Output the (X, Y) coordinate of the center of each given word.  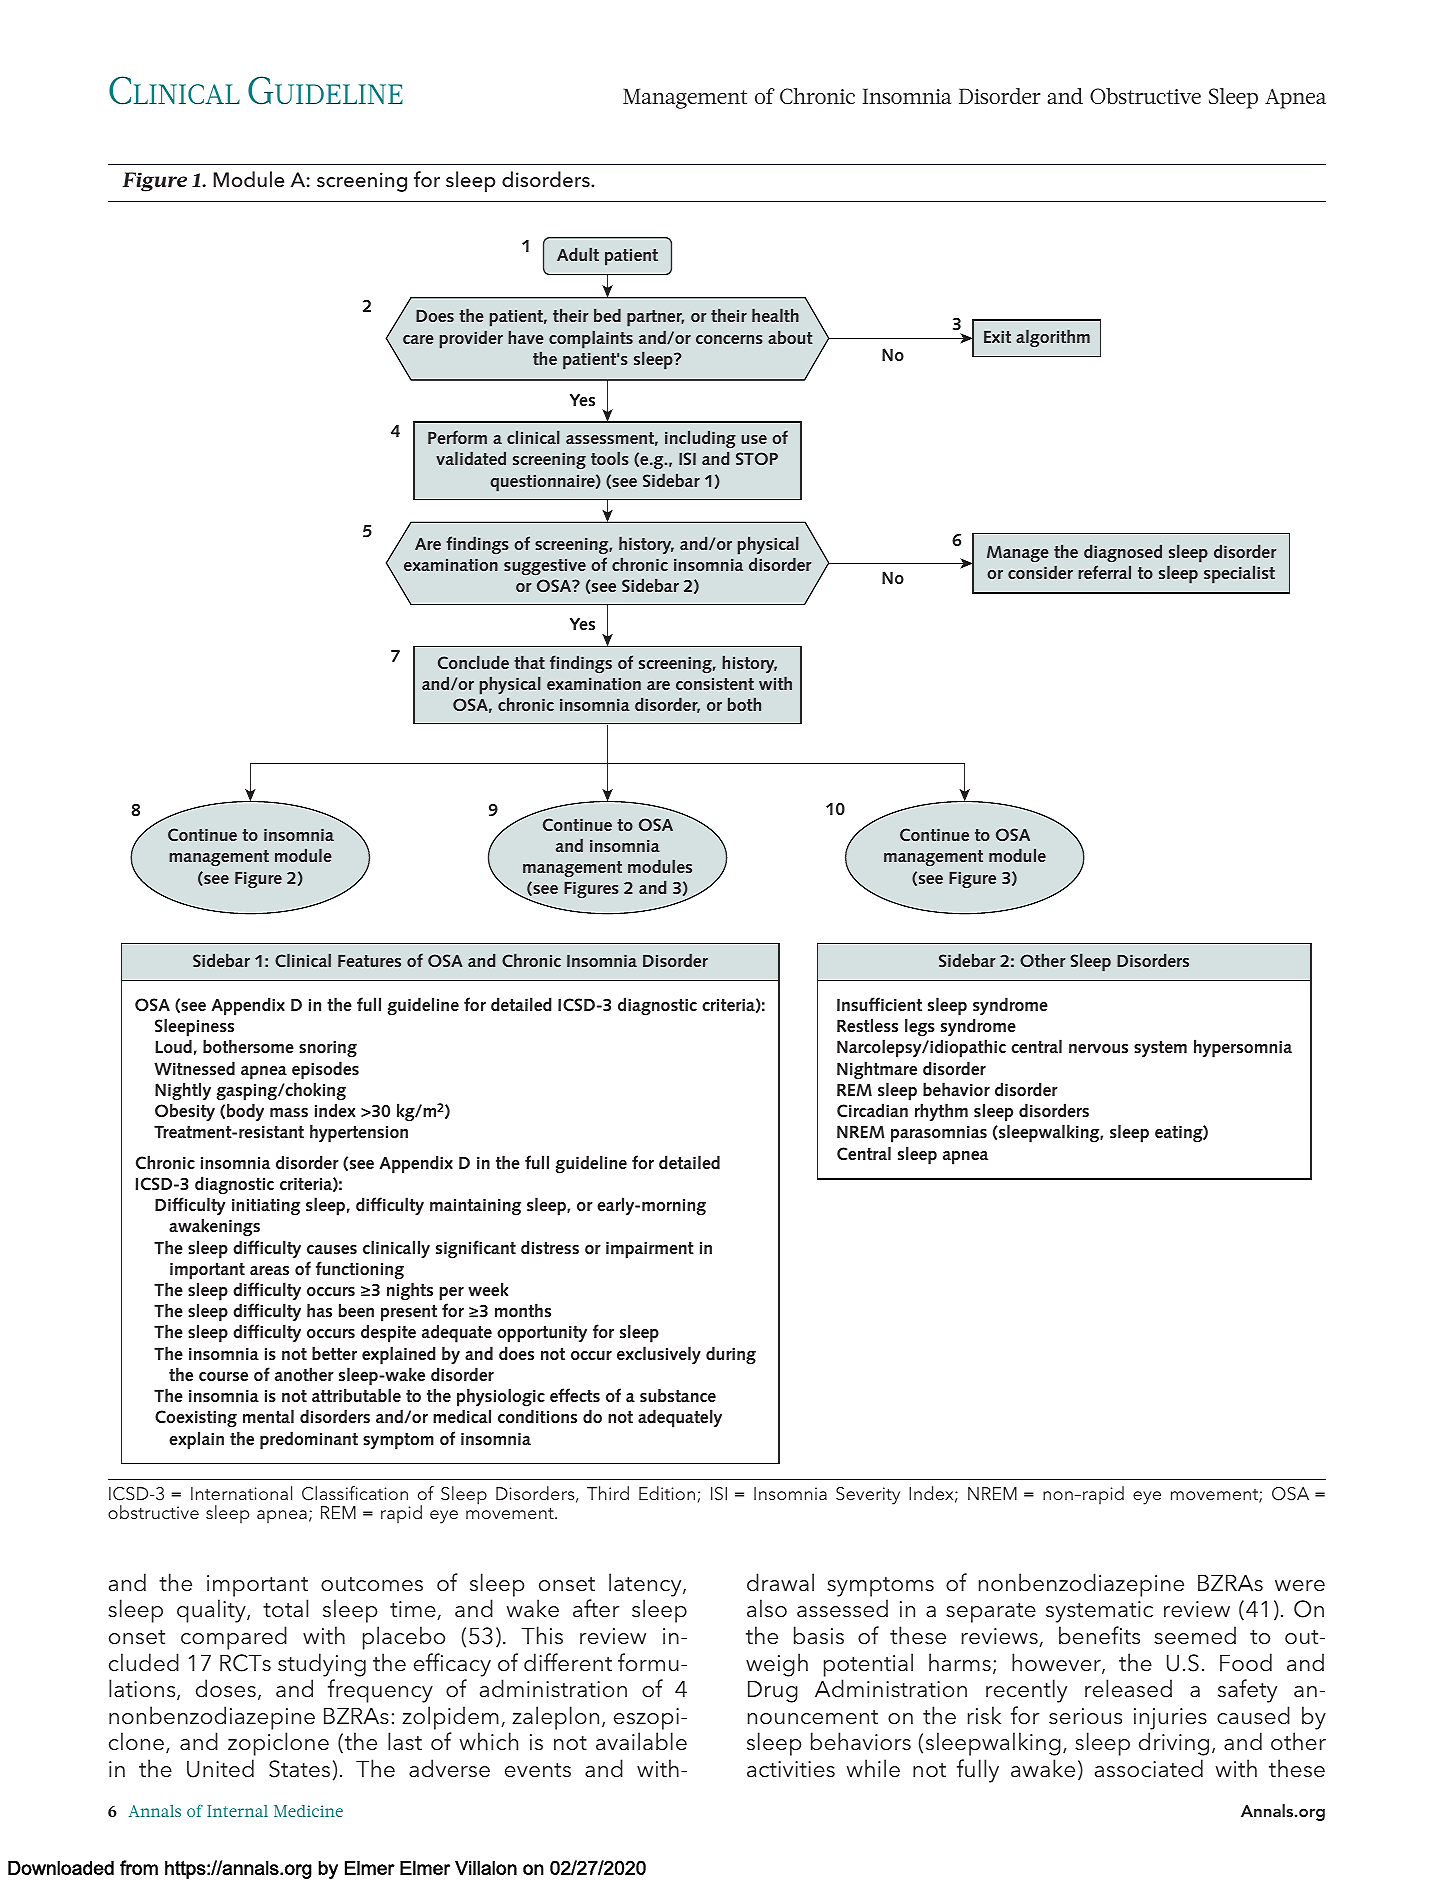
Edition (667, 1493)
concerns (729, 339)
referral (1104, 572)
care (418, 339)
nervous (1098, 1048)
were (1300, 1586)
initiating (266, 1207)
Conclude (473, 662)
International (241, 1493)
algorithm (1053, 338)
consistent (715, 684)
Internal (237, 1811)
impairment (650, 1250)
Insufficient (879, 1004)
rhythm (941, 1112)
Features (369, 961)
